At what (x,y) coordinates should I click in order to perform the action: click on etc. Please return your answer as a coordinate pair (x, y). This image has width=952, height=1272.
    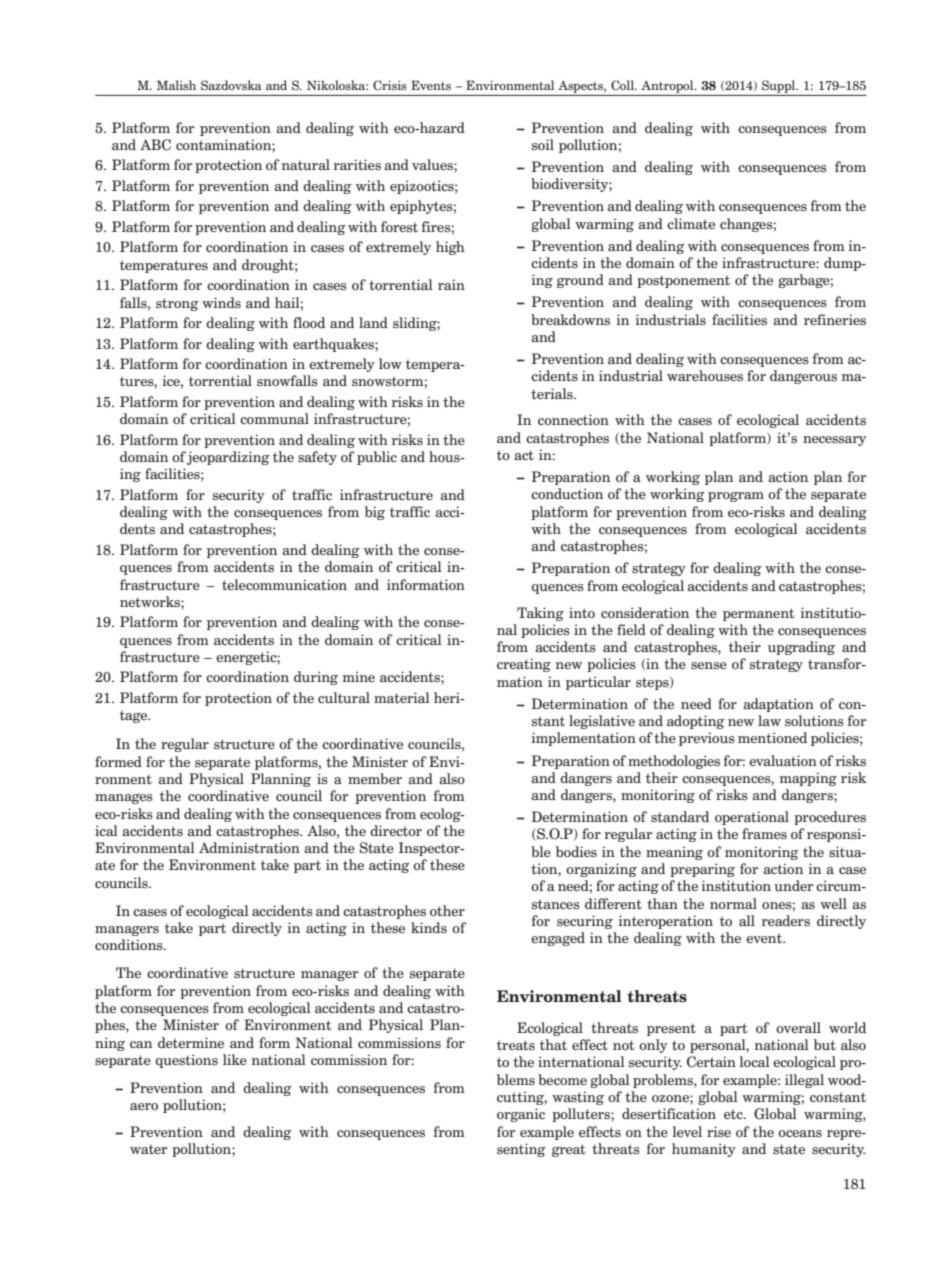
    Looking at the image, I should click on (734, 1114).
